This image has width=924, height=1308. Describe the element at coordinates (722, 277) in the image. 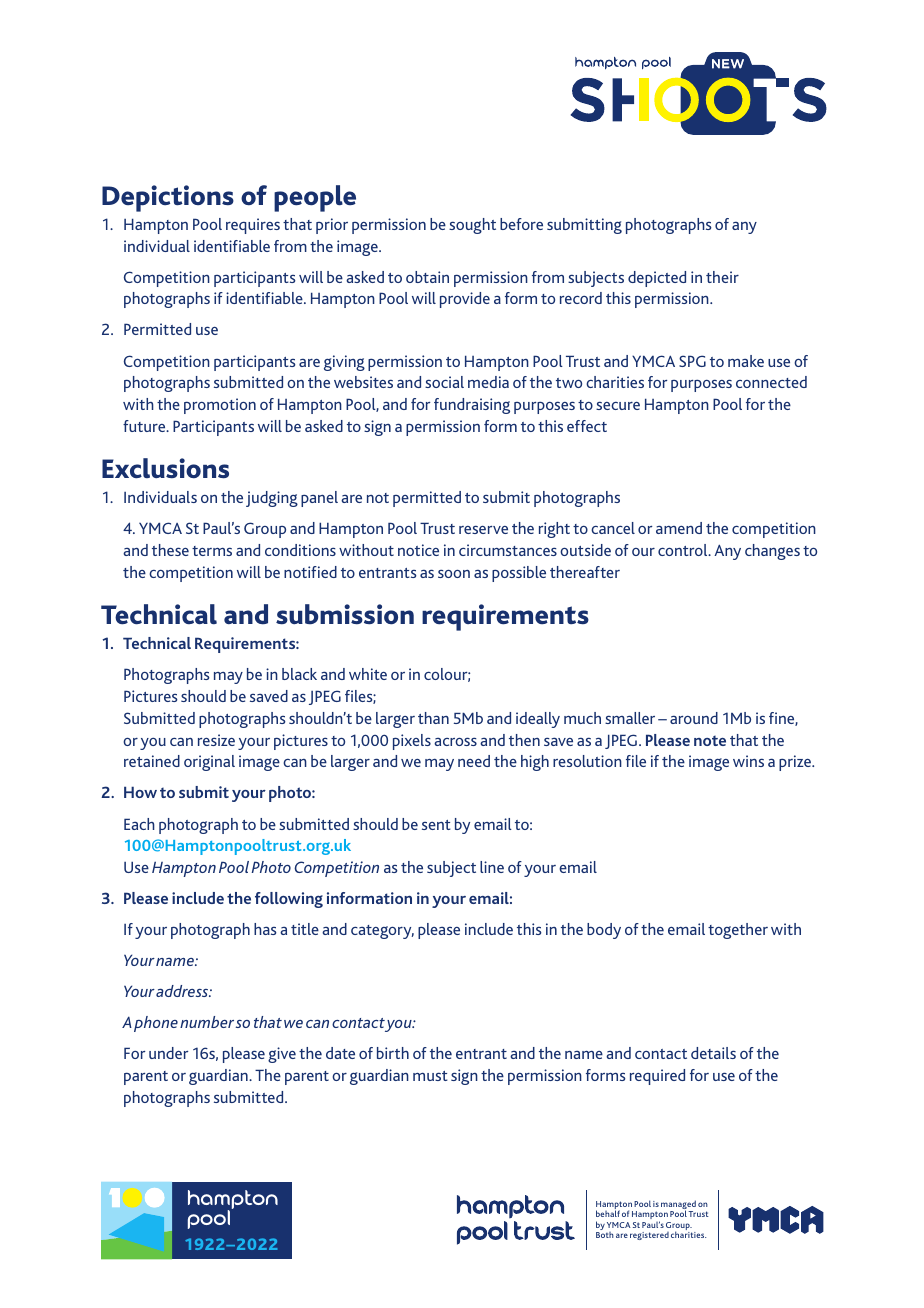

I see `their` at that location.
